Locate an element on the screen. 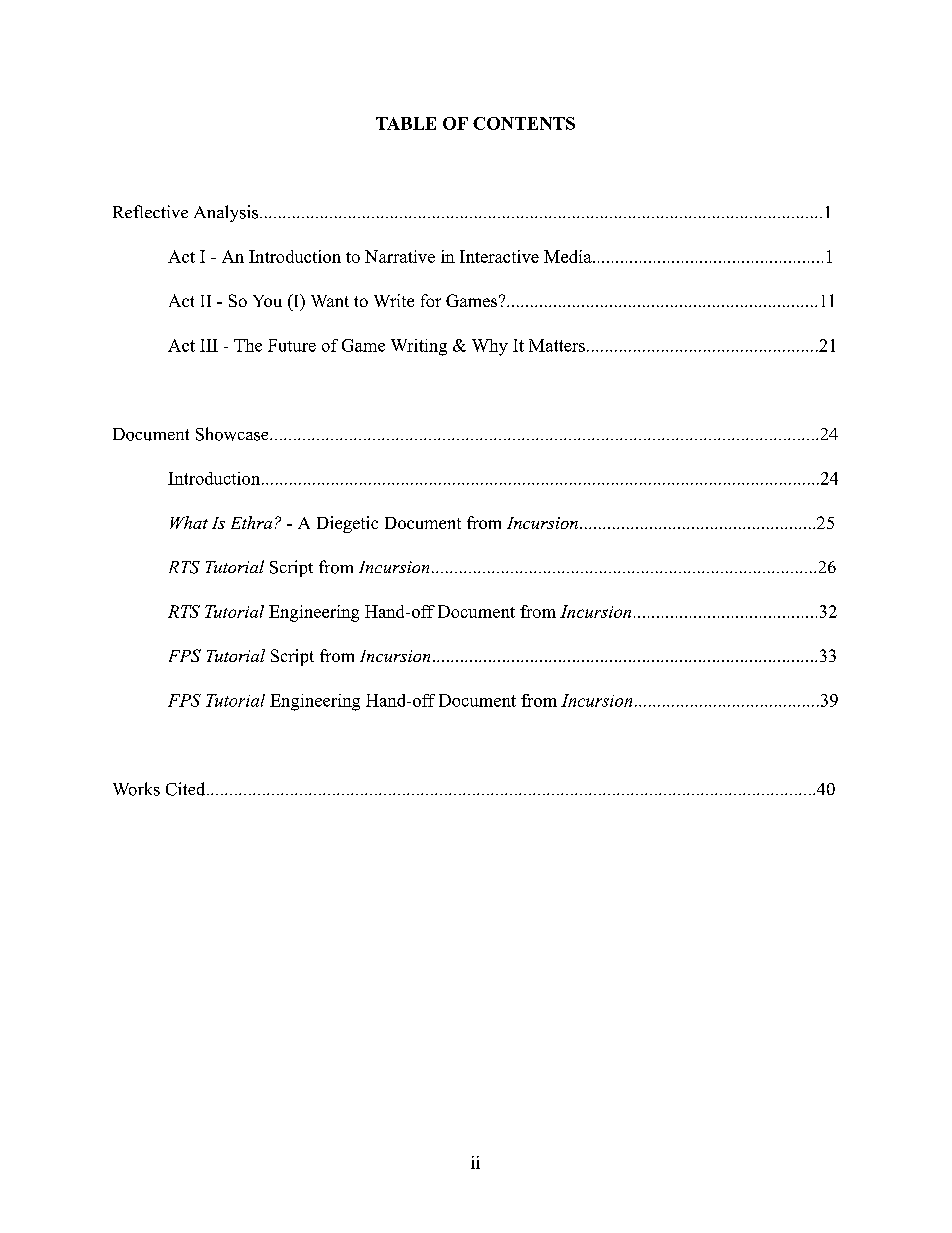  CONTENTS is located at coordinates (524, 123).
